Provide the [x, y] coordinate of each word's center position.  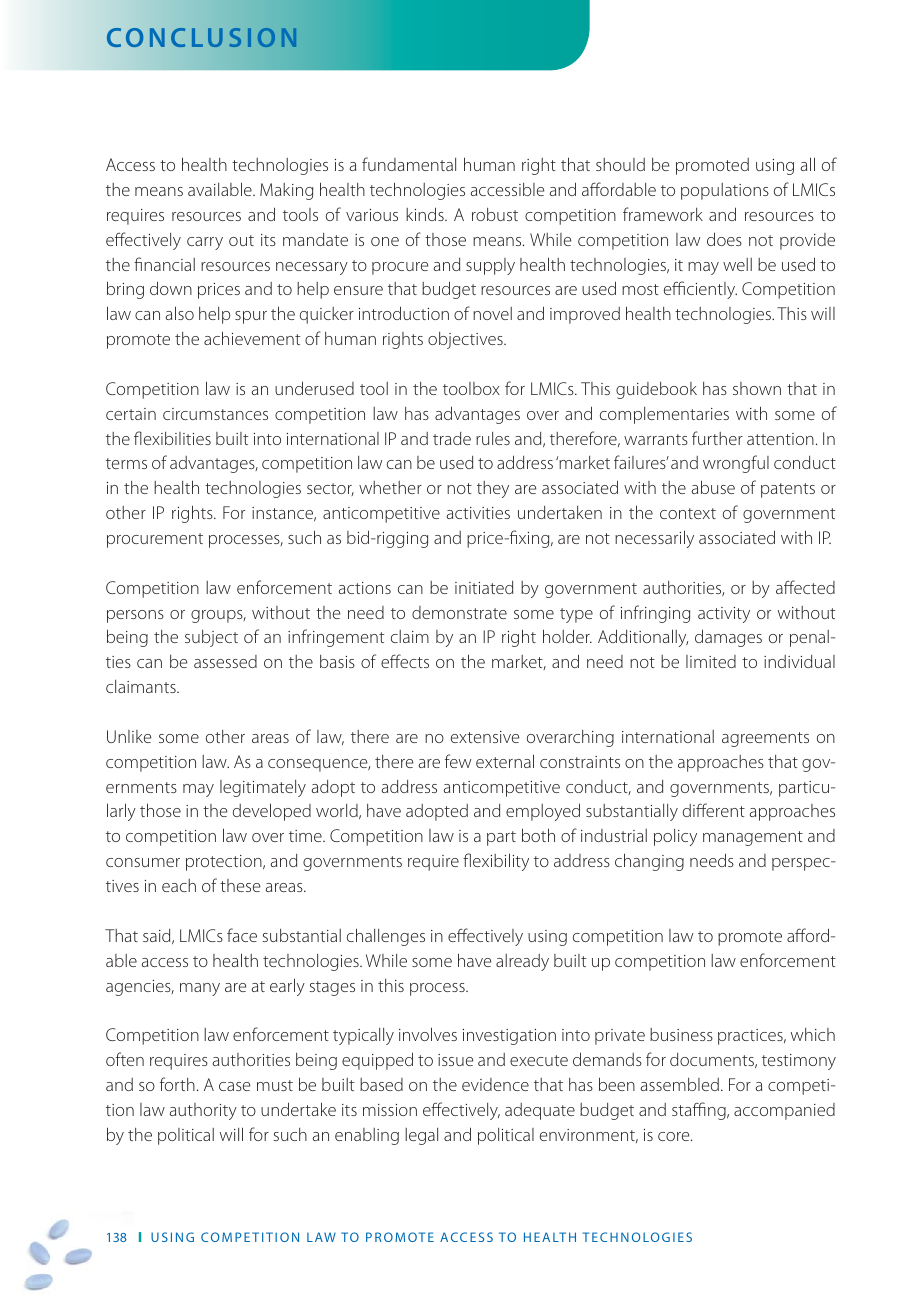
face [242, 935]
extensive [485, 737]
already [522, 962]
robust [495, 214]
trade [452, 438]
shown [757, 388]
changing [649, 862]
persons [135, 616]
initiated [484, 587]
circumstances [215, 414]
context [688, 513]
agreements [765, 739]
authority [203, 1111]
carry [205, 243]
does [724, 239]
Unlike [129, 736]
